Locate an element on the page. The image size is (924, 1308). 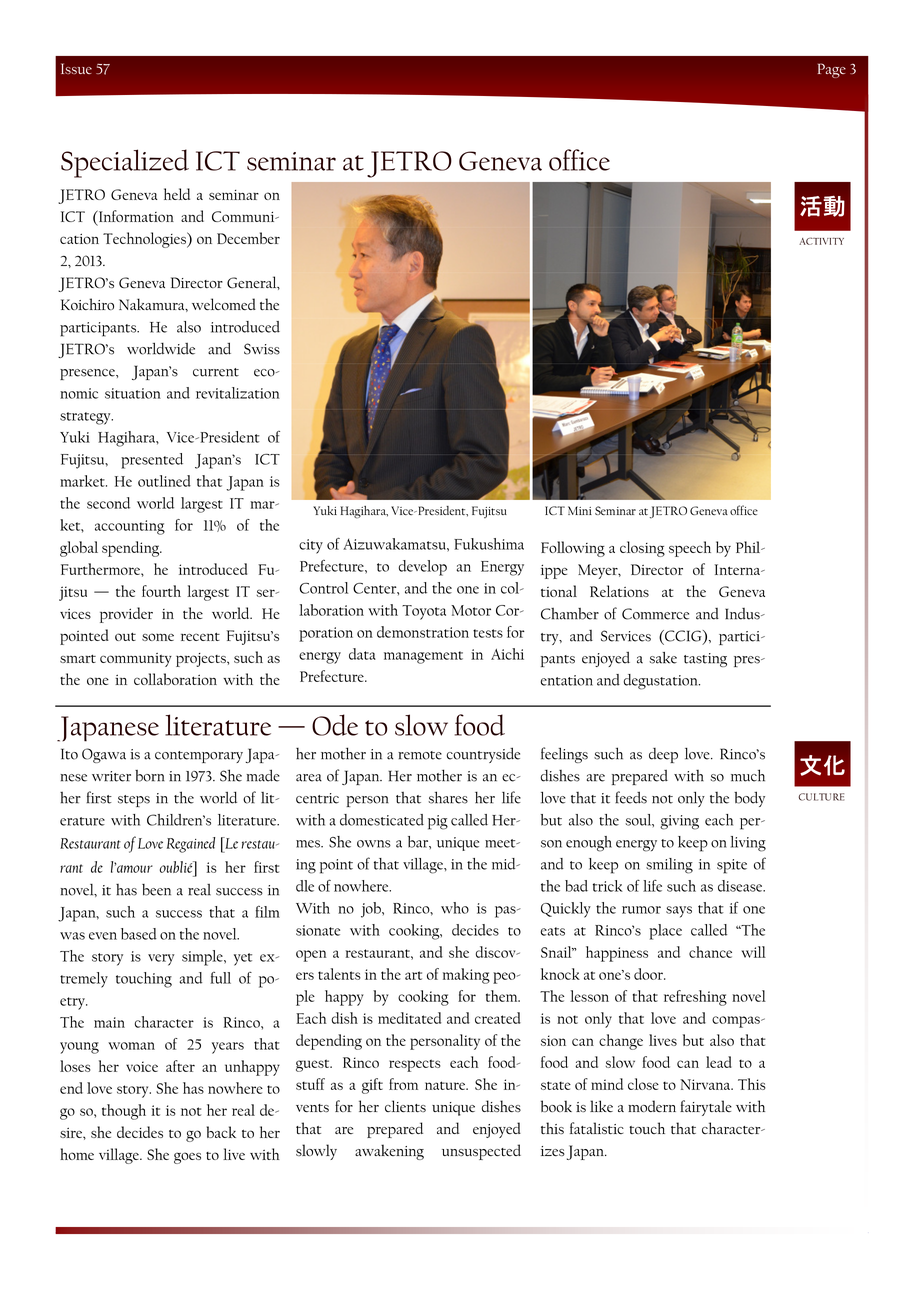
current is located at coordinates (216, 372).
